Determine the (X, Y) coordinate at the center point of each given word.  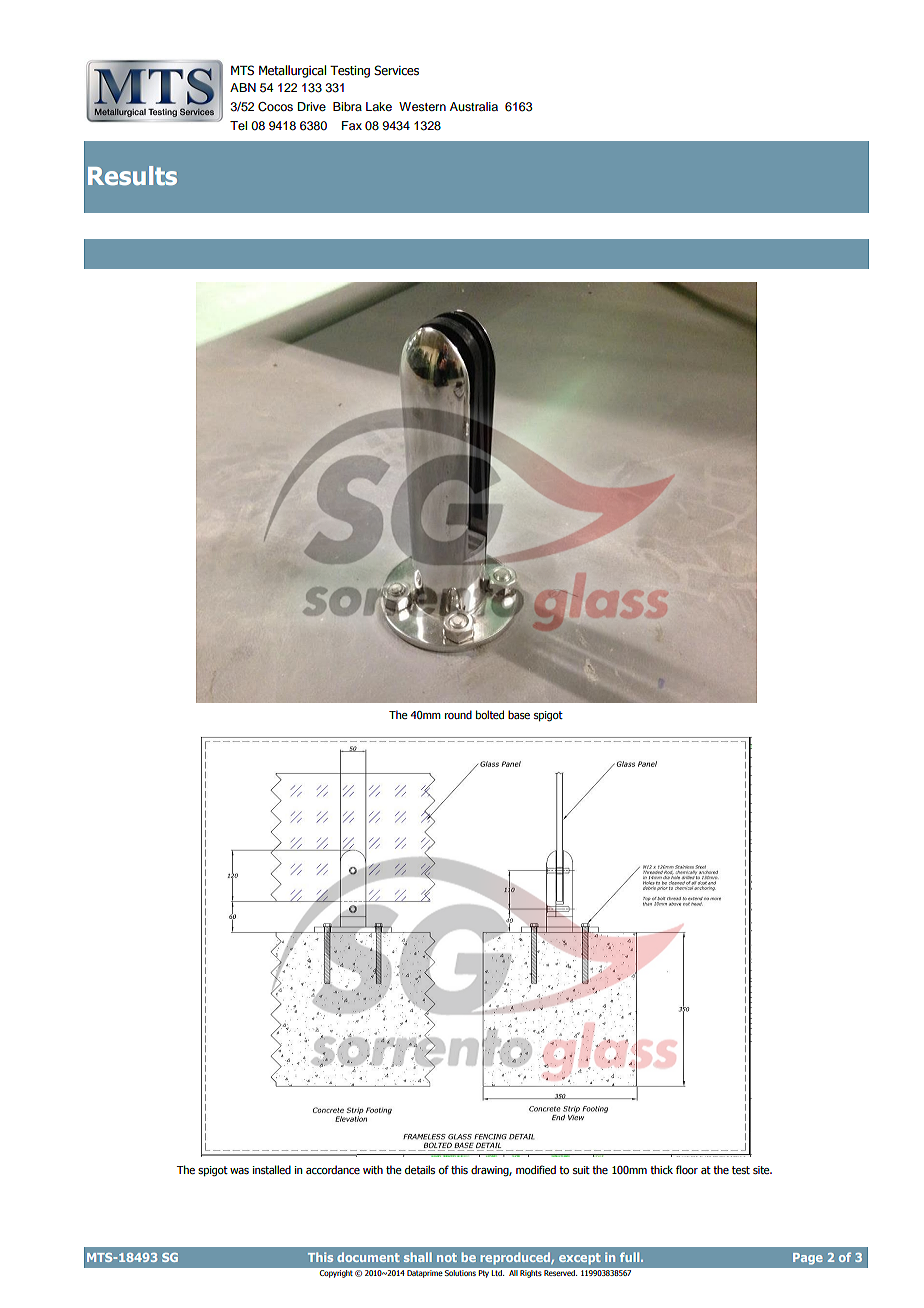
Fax (352, 125)
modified (536, 1169)
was (239, 1171)
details (420, 1169)
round (458, 714)
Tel (238, 125)
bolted (490, 714)
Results (132, 175)
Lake (379, 106)
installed (272, 1169)
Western (422, 106)
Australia (474, 106)
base (519, 714)
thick (661, 1169)
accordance (333, 1169)
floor (687, 1169)
